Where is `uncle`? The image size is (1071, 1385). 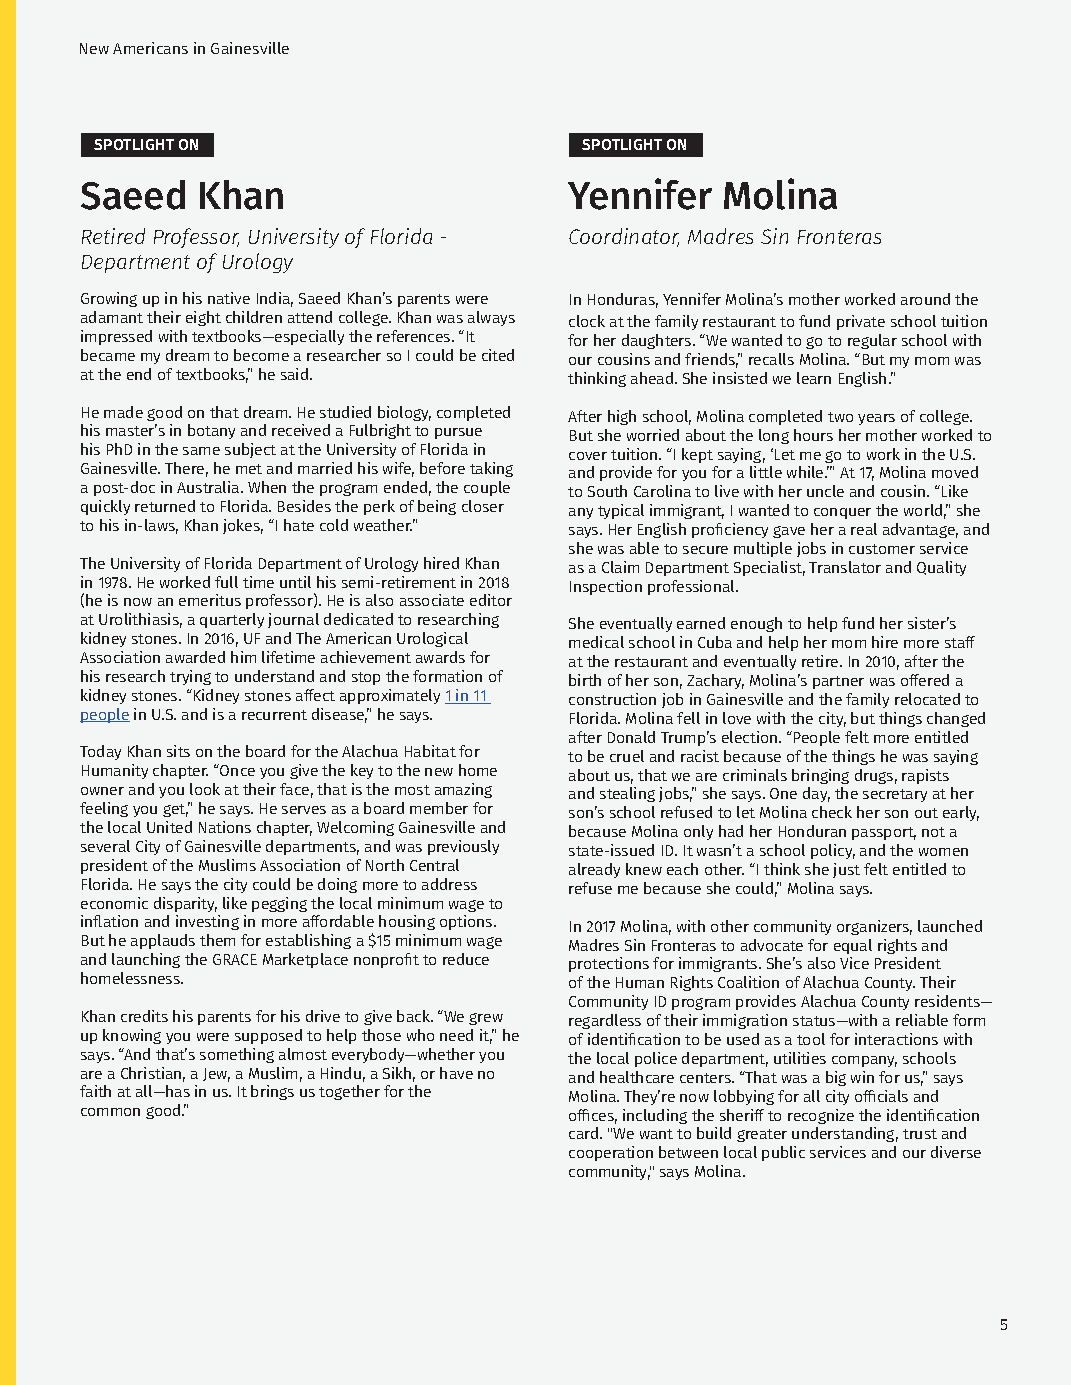
uncle is located at coordinates (825, 491).
